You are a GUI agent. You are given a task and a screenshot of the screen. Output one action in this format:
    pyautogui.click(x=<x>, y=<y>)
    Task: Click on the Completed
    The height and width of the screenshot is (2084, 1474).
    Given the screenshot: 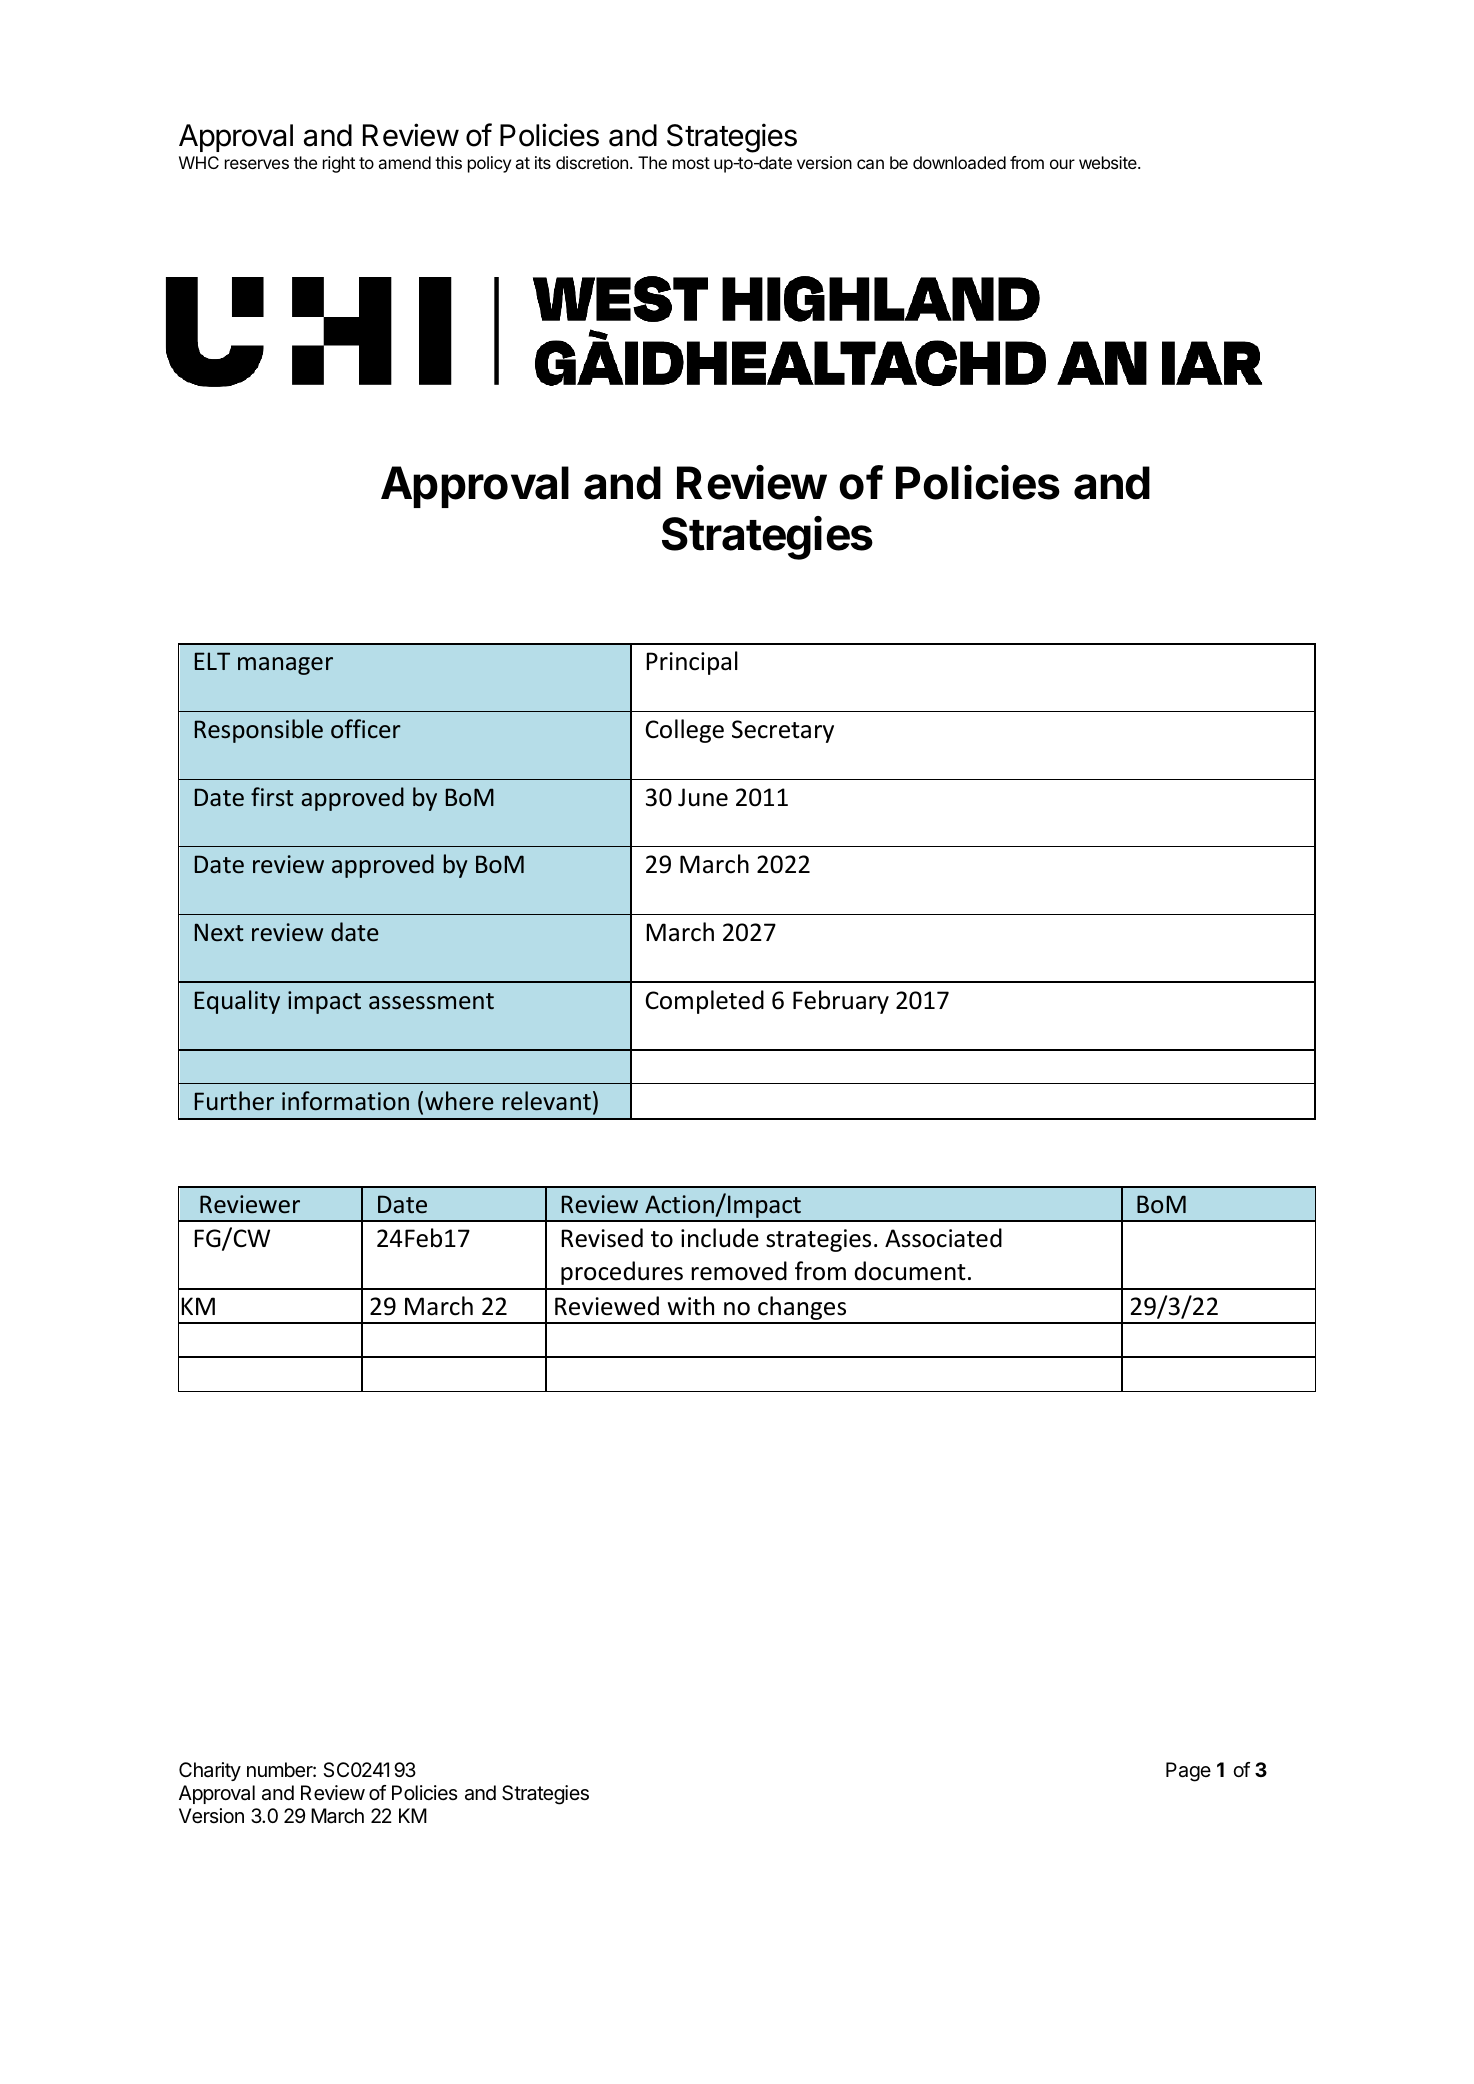 What is the action you would take?
    pyautogui.click(x=705, y=1002)
